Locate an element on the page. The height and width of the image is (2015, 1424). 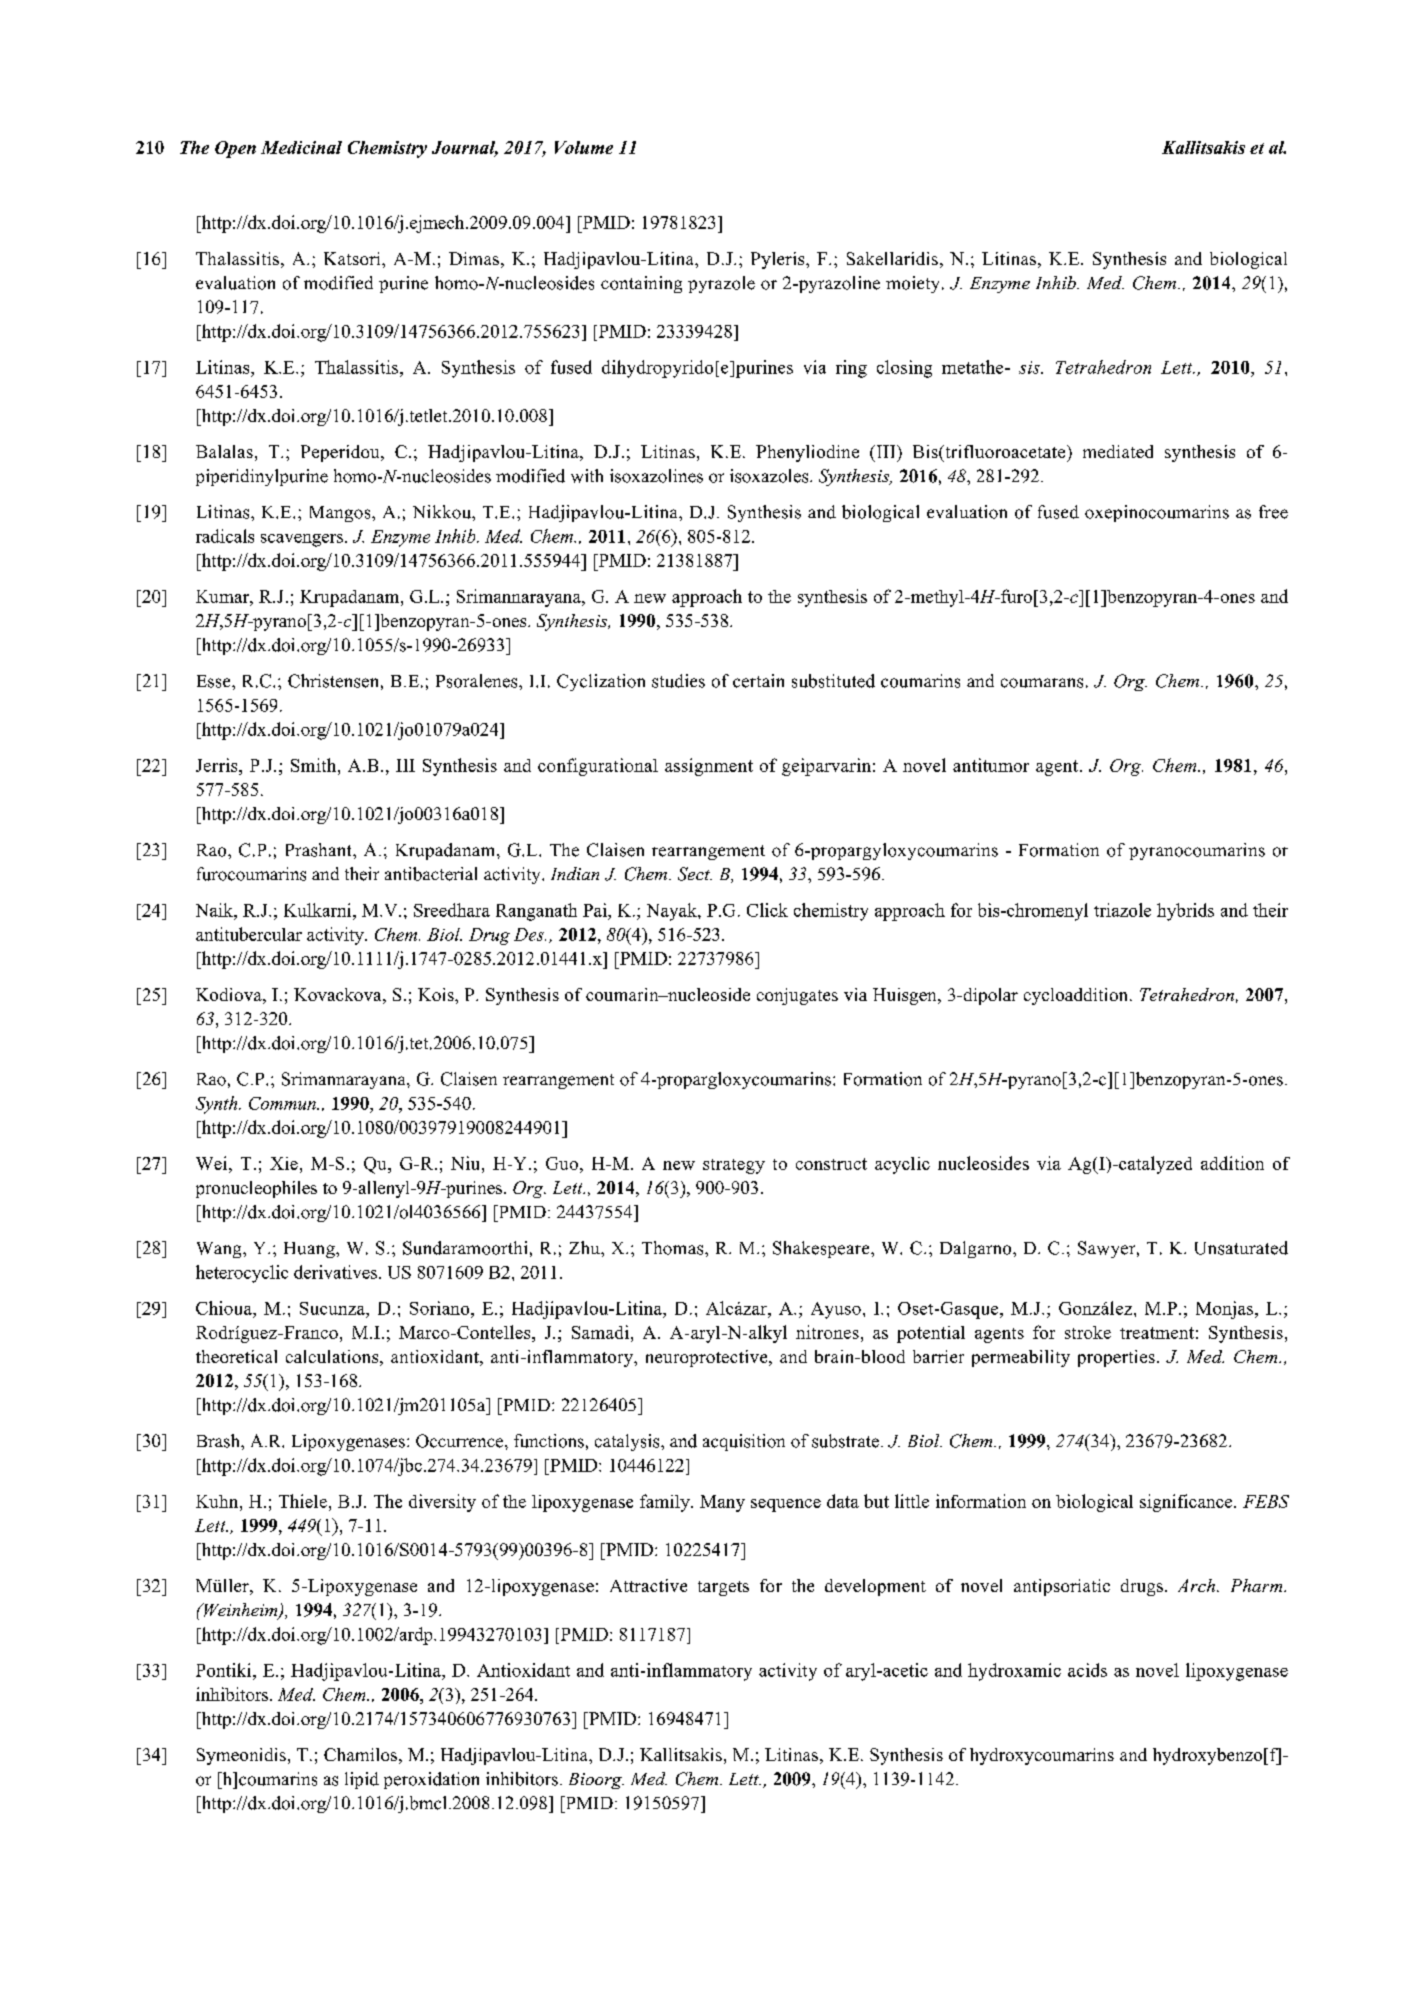
certain is located at coordinates (758, 681).
